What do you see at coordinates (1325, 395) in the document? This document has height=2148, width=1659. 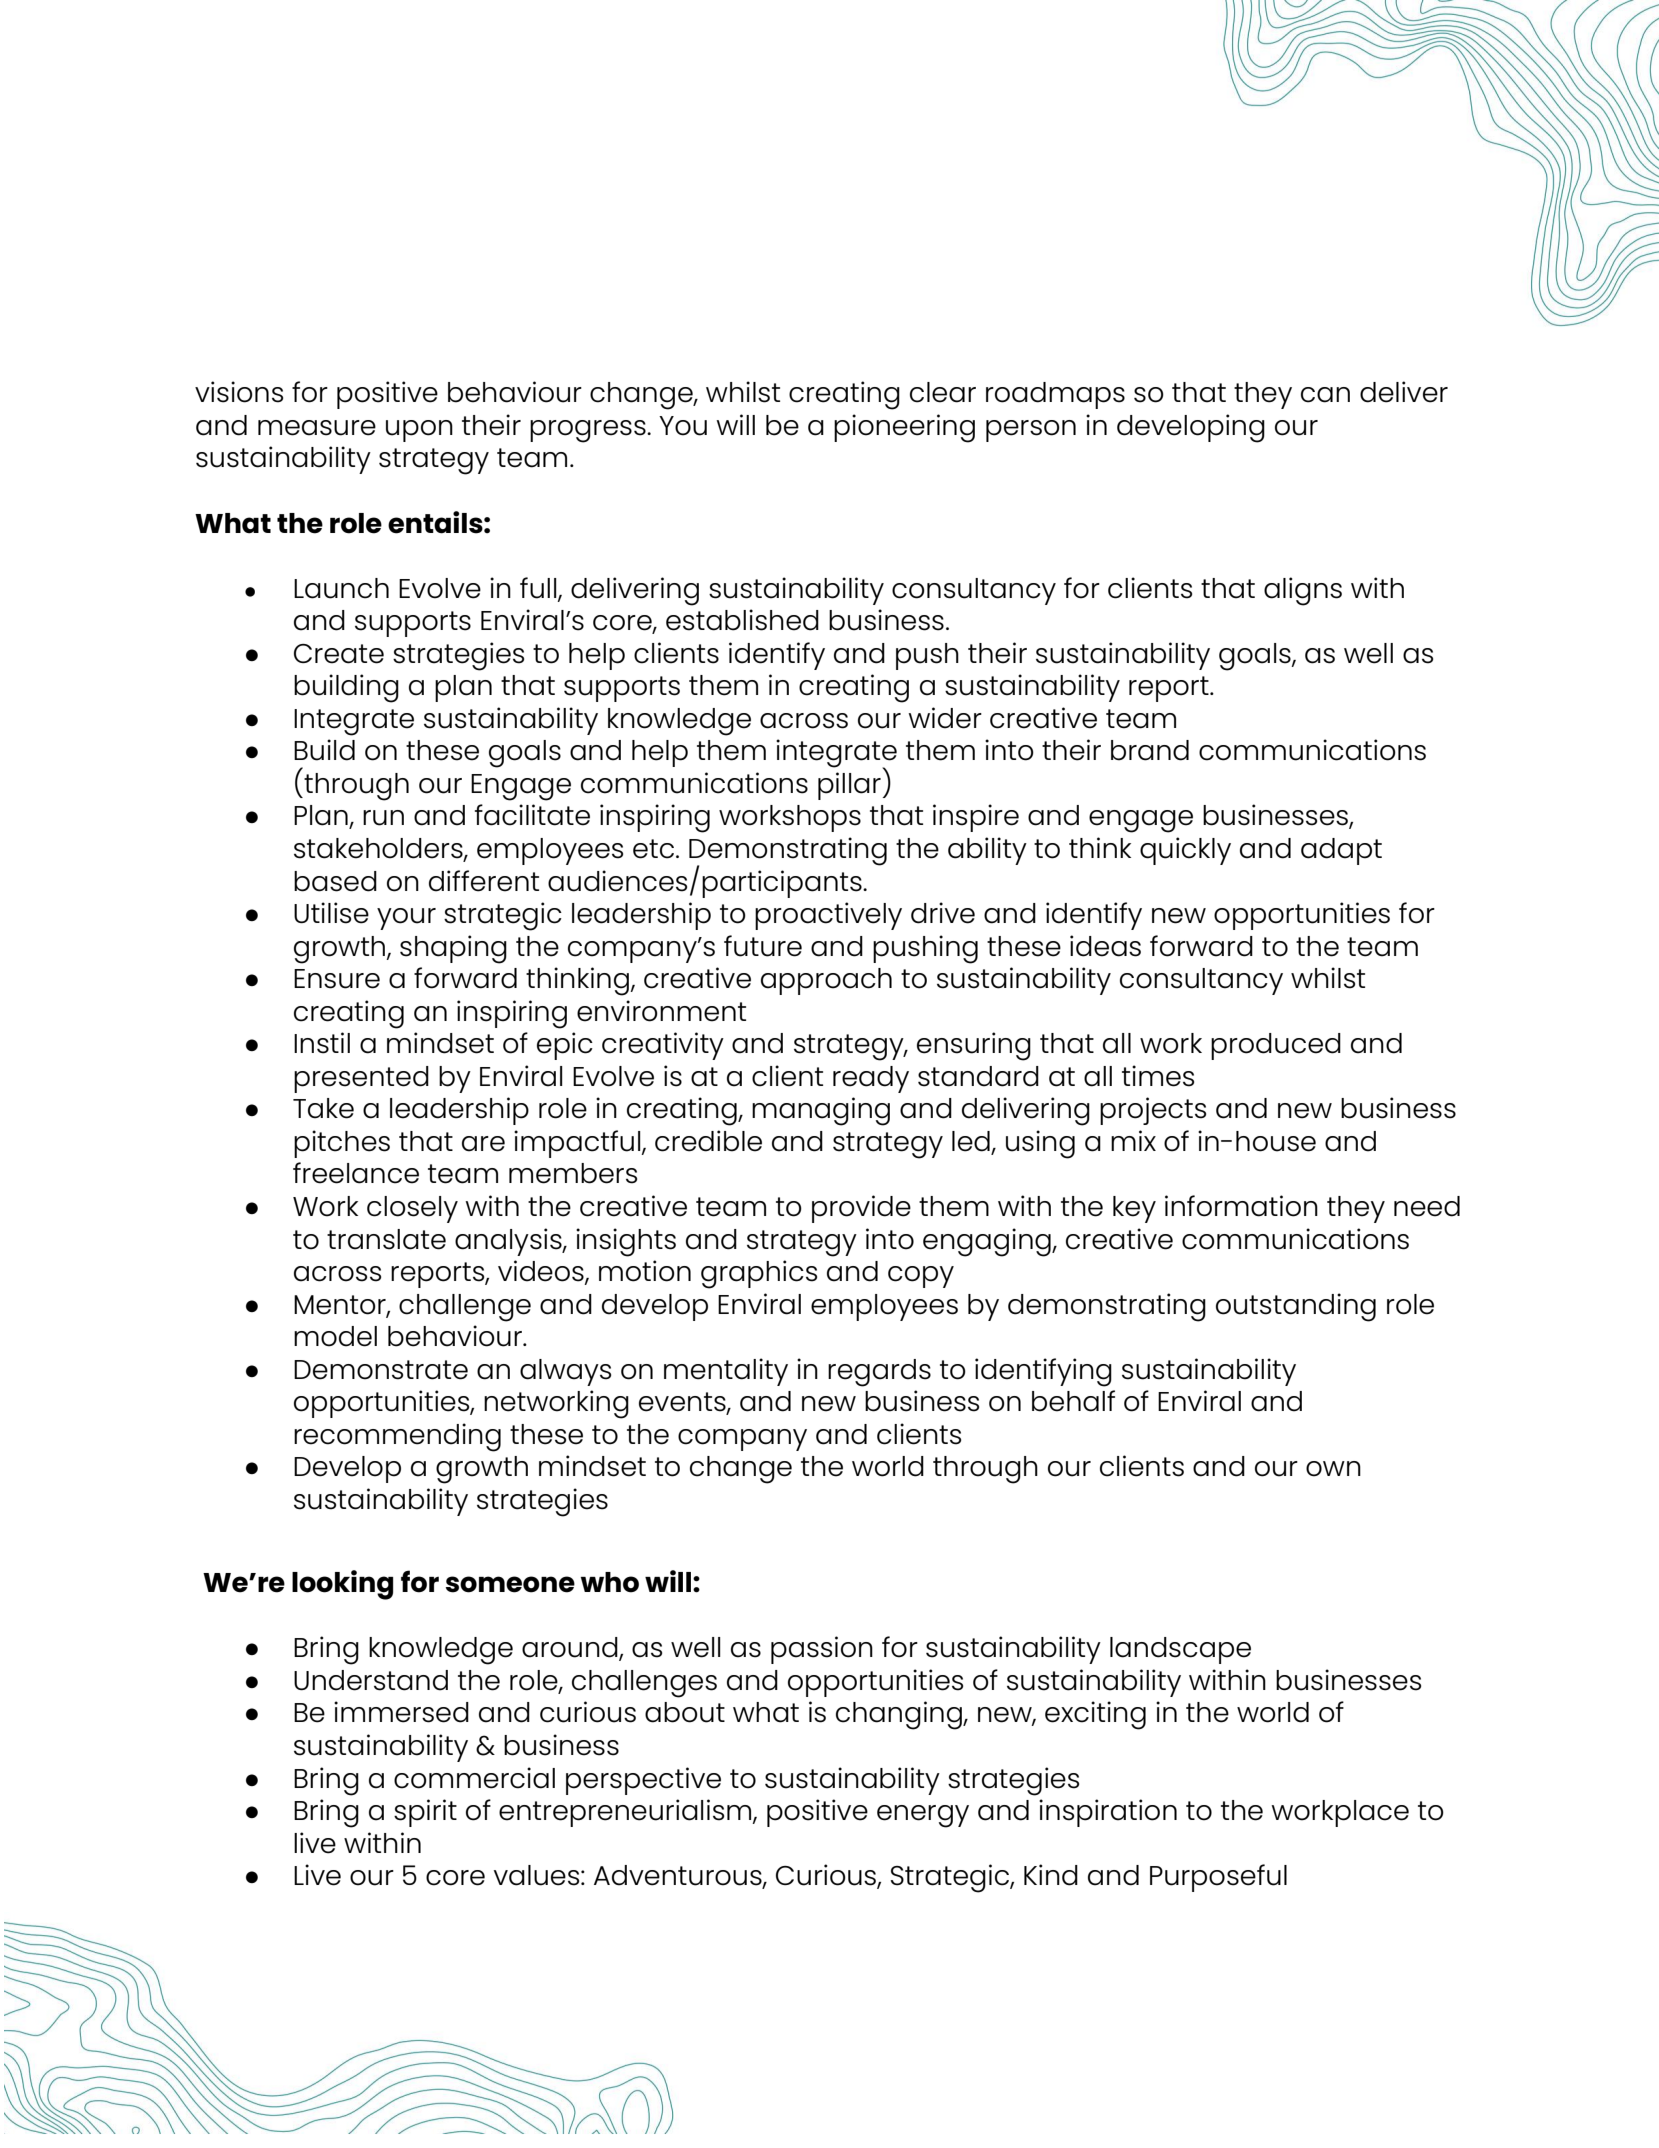 I see `can` at bounding box center [1325, 395].
